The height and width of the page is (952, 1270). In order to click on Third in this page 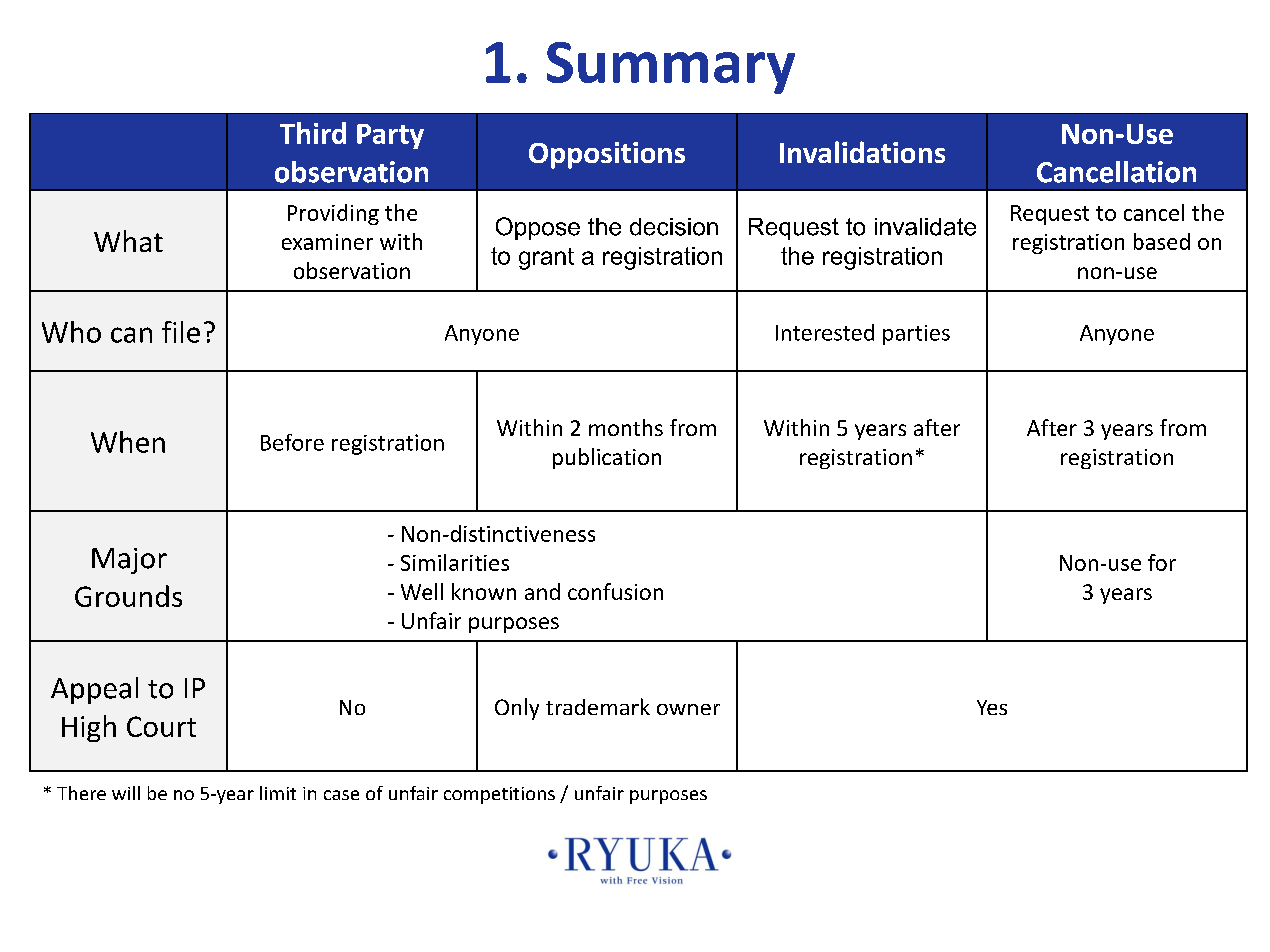, I will do `click(313, 133)`.
